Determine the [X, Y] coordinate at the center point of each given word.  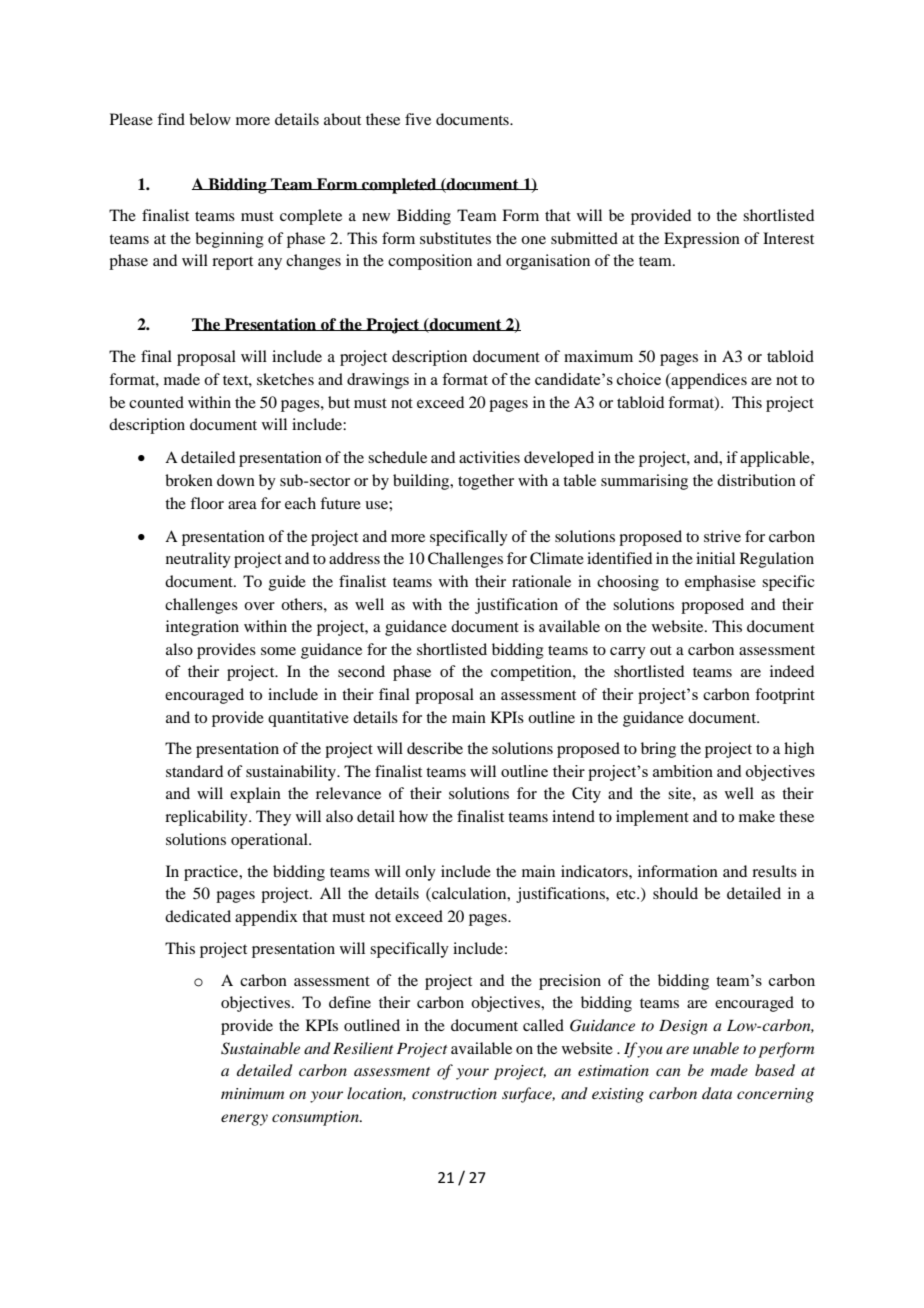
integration [202, 628]
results [774, 871]
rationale [541, 581]
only [420, 873]
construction [454, 1093]
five [418, 119]
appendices [708, 381]
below [210, 119]
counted [156, 402]
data [717, 1093]
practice [212, 873]
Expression [702, 240]
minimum [252, 1093]
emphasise [720, 583]
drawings [378, 381]
